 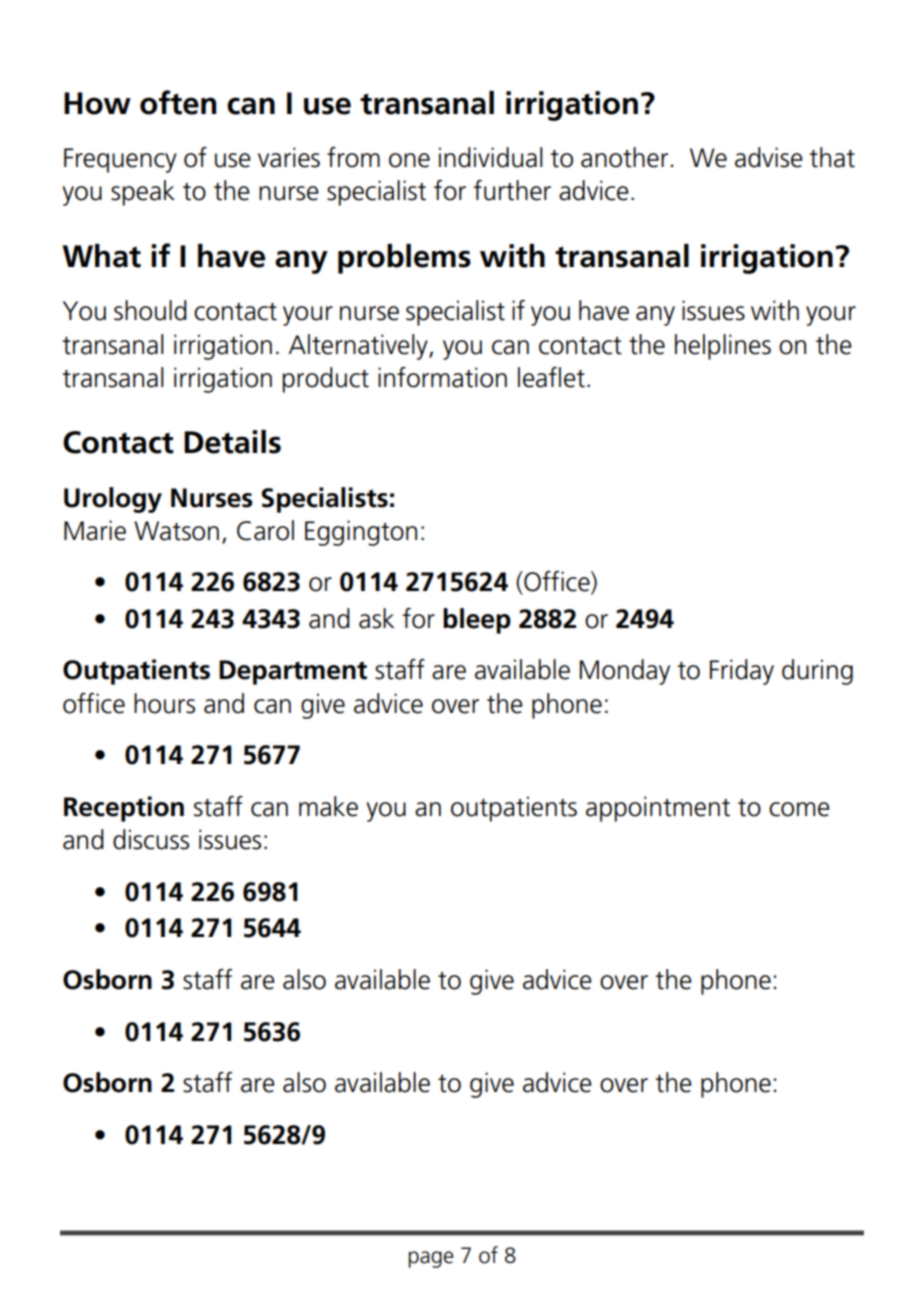 What do you see at coordinates (491, 157) in the screenshot?
I see `individual` at bounding box center [491, 157].
